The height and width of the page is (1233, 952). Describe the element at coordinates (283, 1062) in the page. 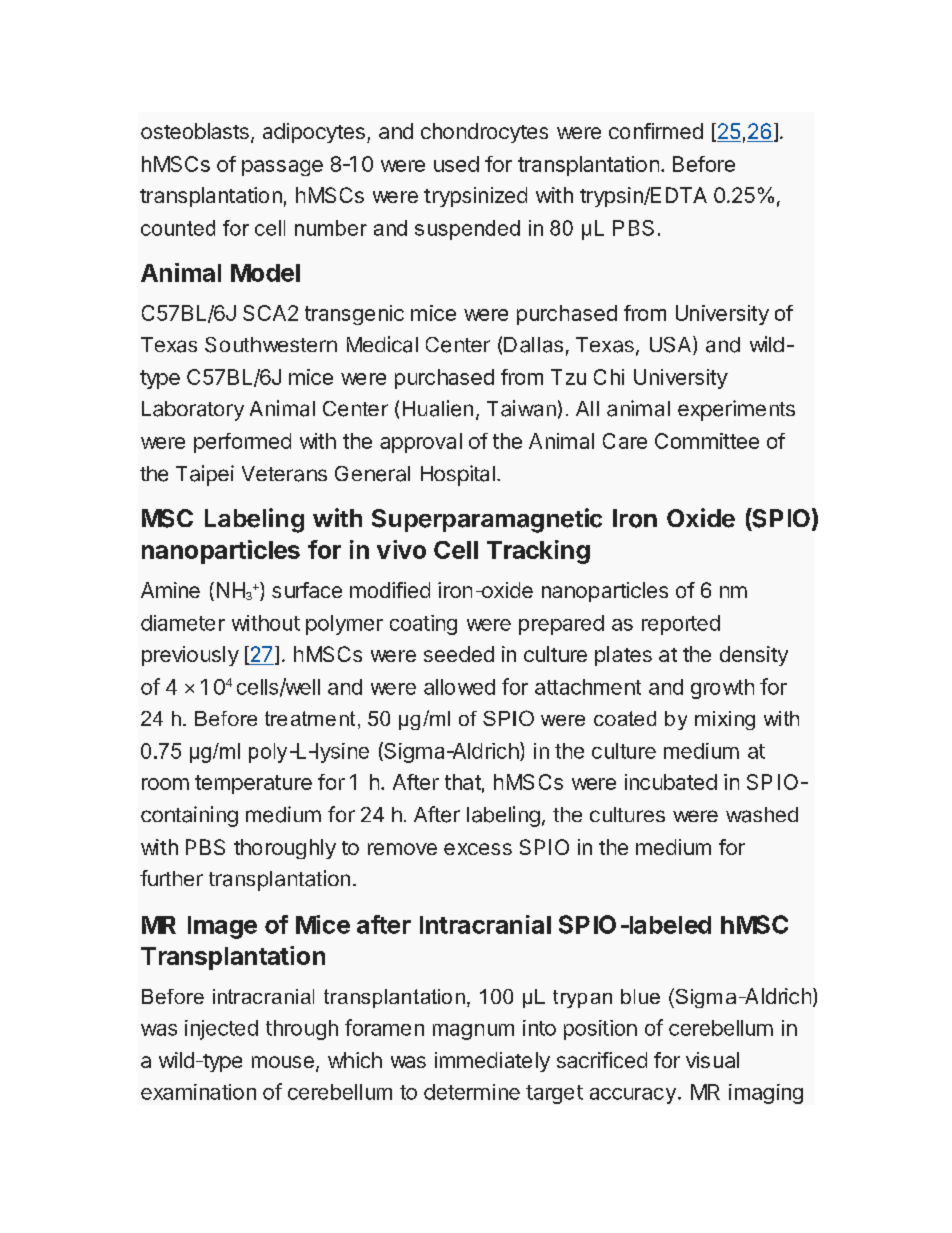

I see `mouse` at that location.
